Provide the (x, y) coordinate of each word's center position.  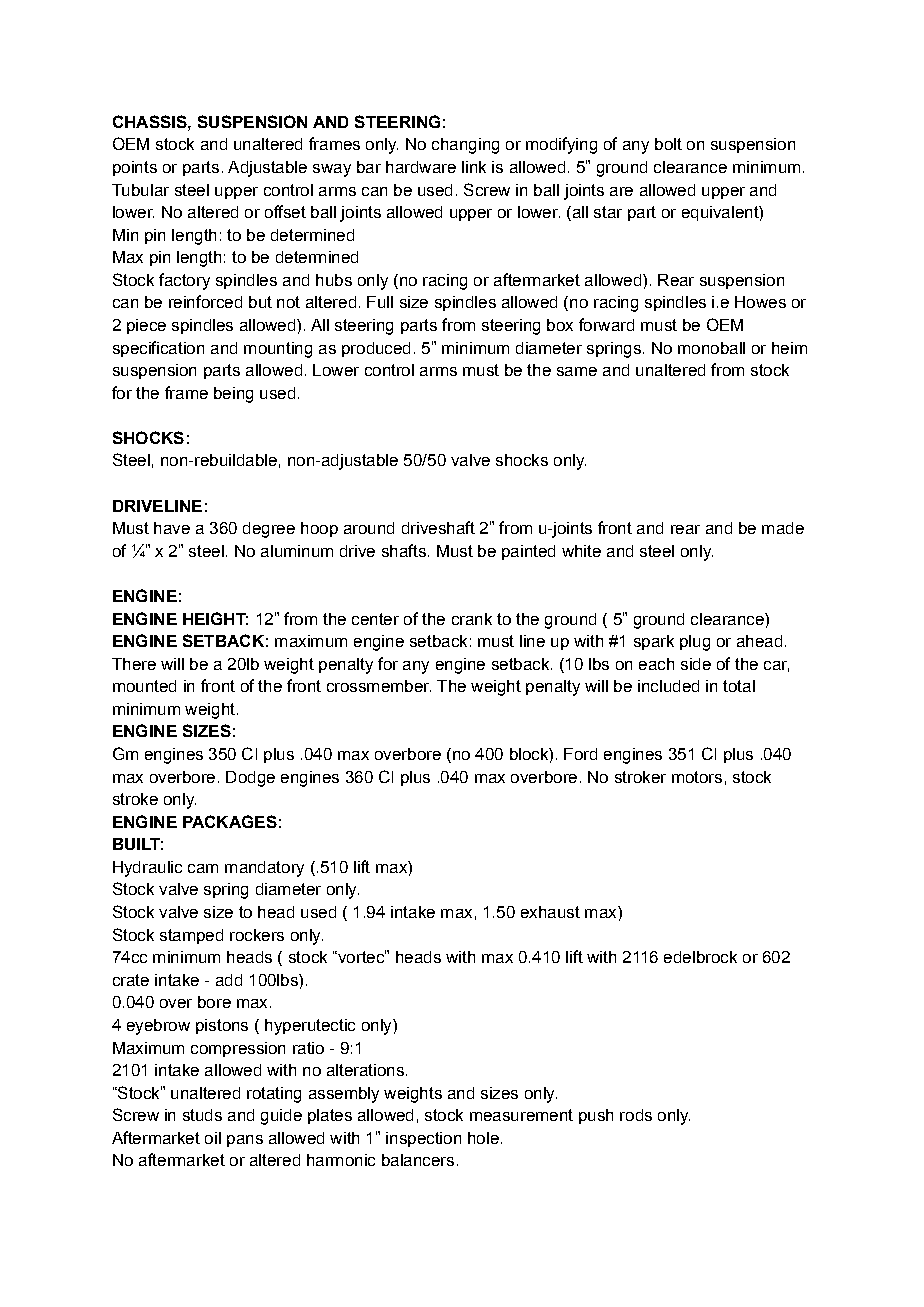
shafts (404, 550)
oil (213, 1138)
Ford (580, 754)
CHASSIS (151, 121)
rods (636, 1115)
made (783, 528)
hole (483, 1138)
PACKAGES (230, 821)
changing (465, 146)
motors (697, 777)
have (172, 528)
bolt (668, 144)
